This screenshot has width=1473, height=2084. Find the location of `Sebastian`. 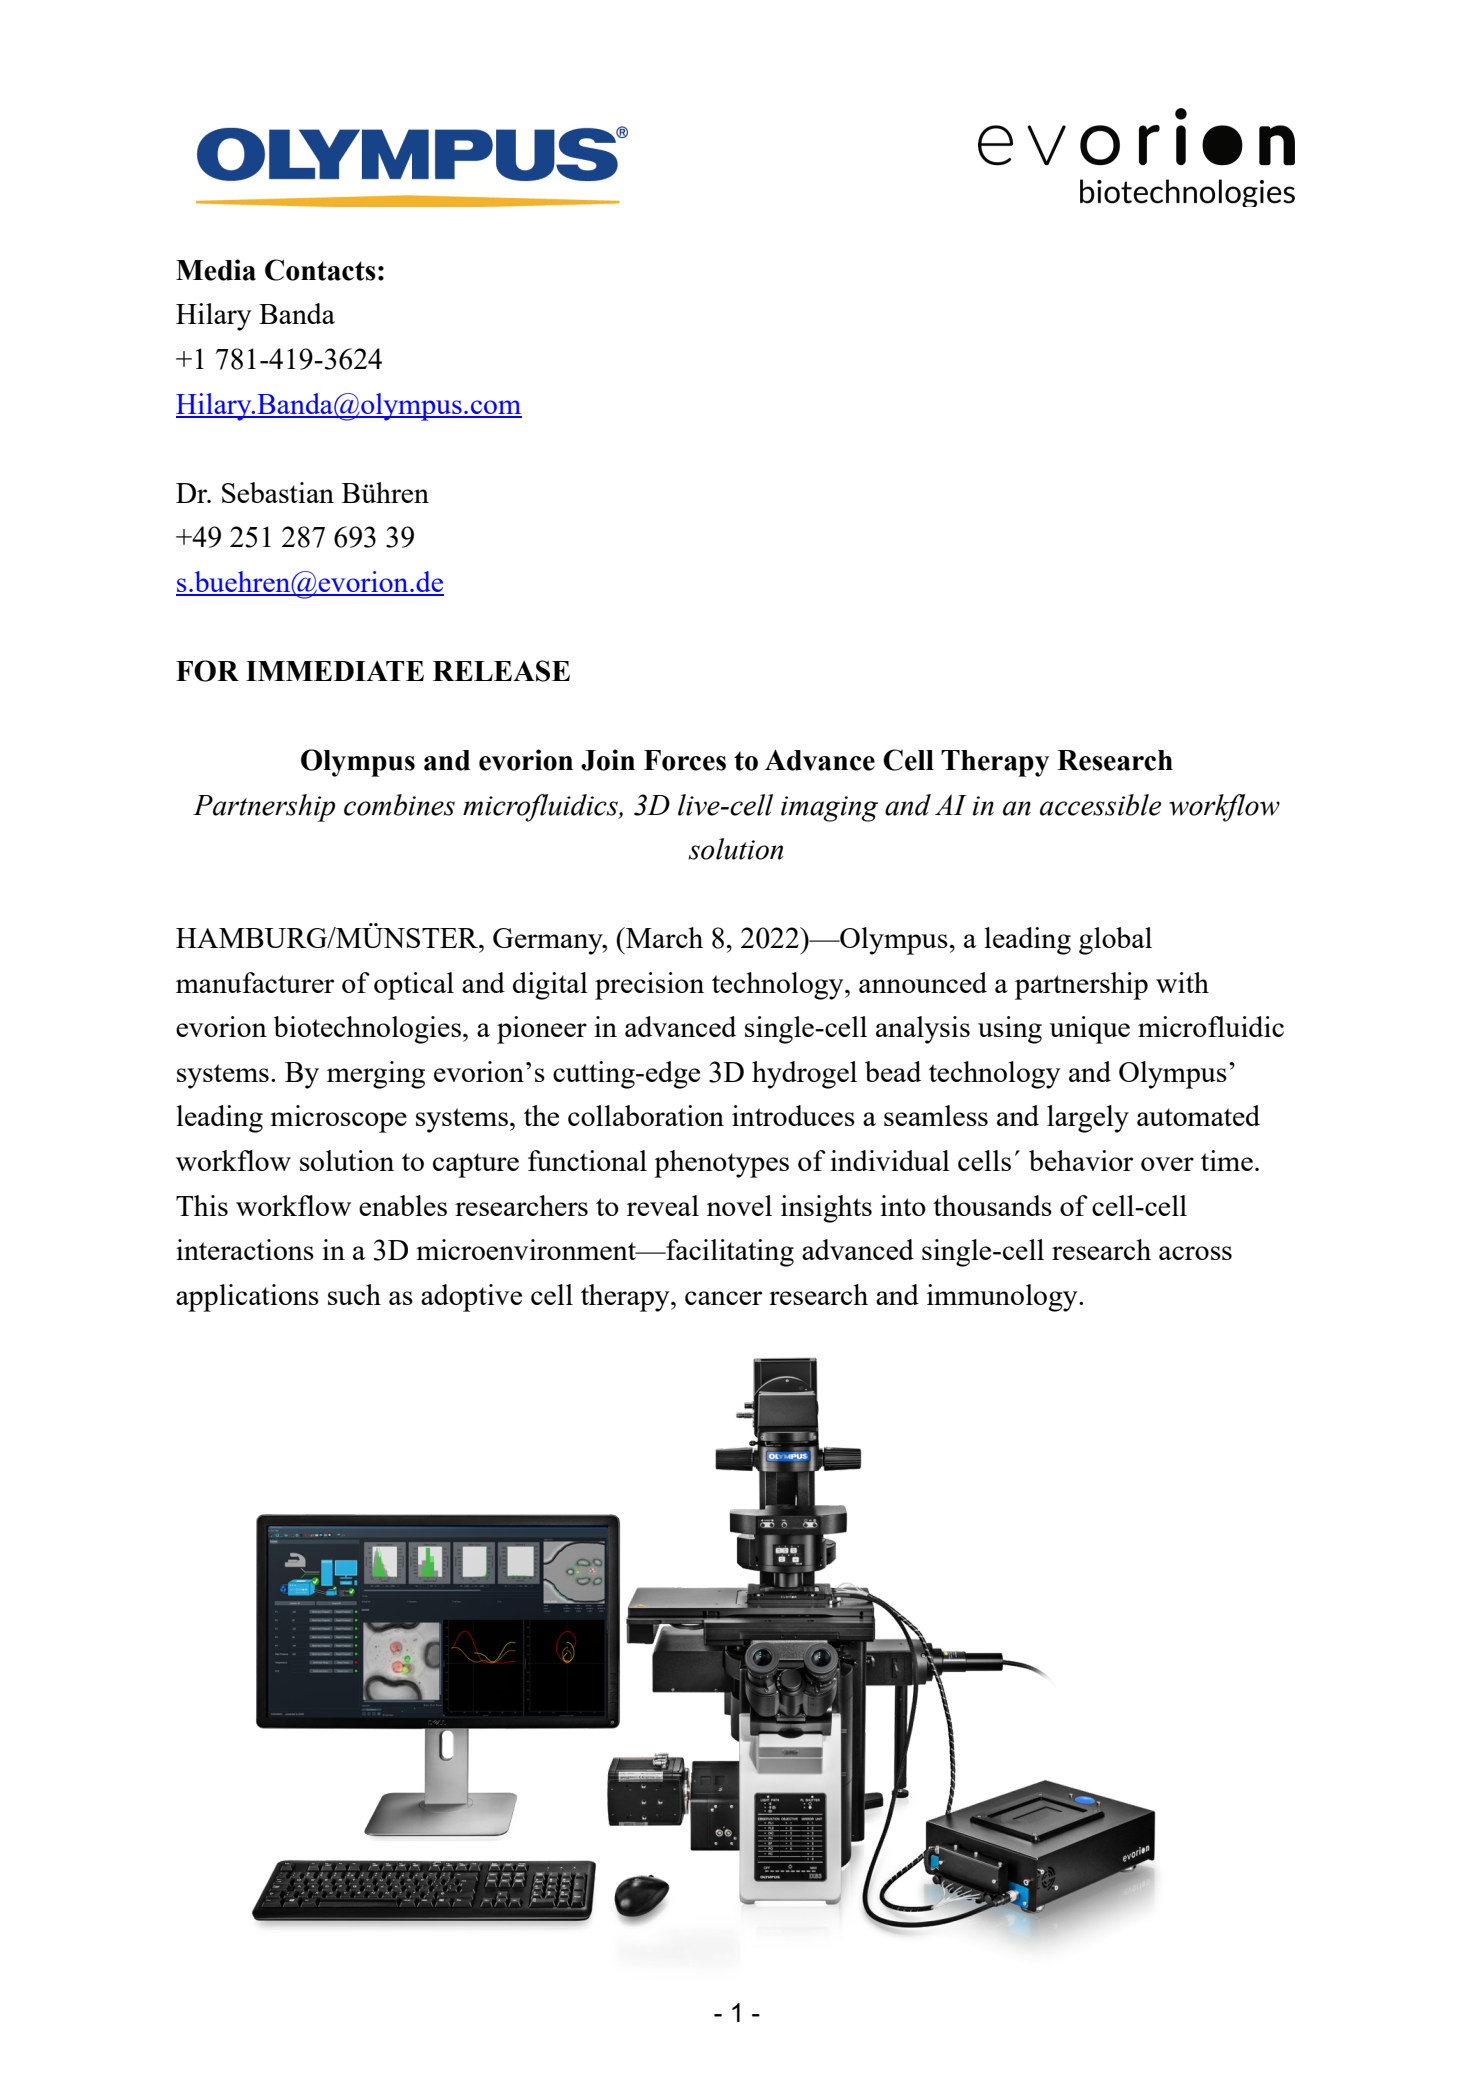

Sebastian is located at coordinates (278, 492).
